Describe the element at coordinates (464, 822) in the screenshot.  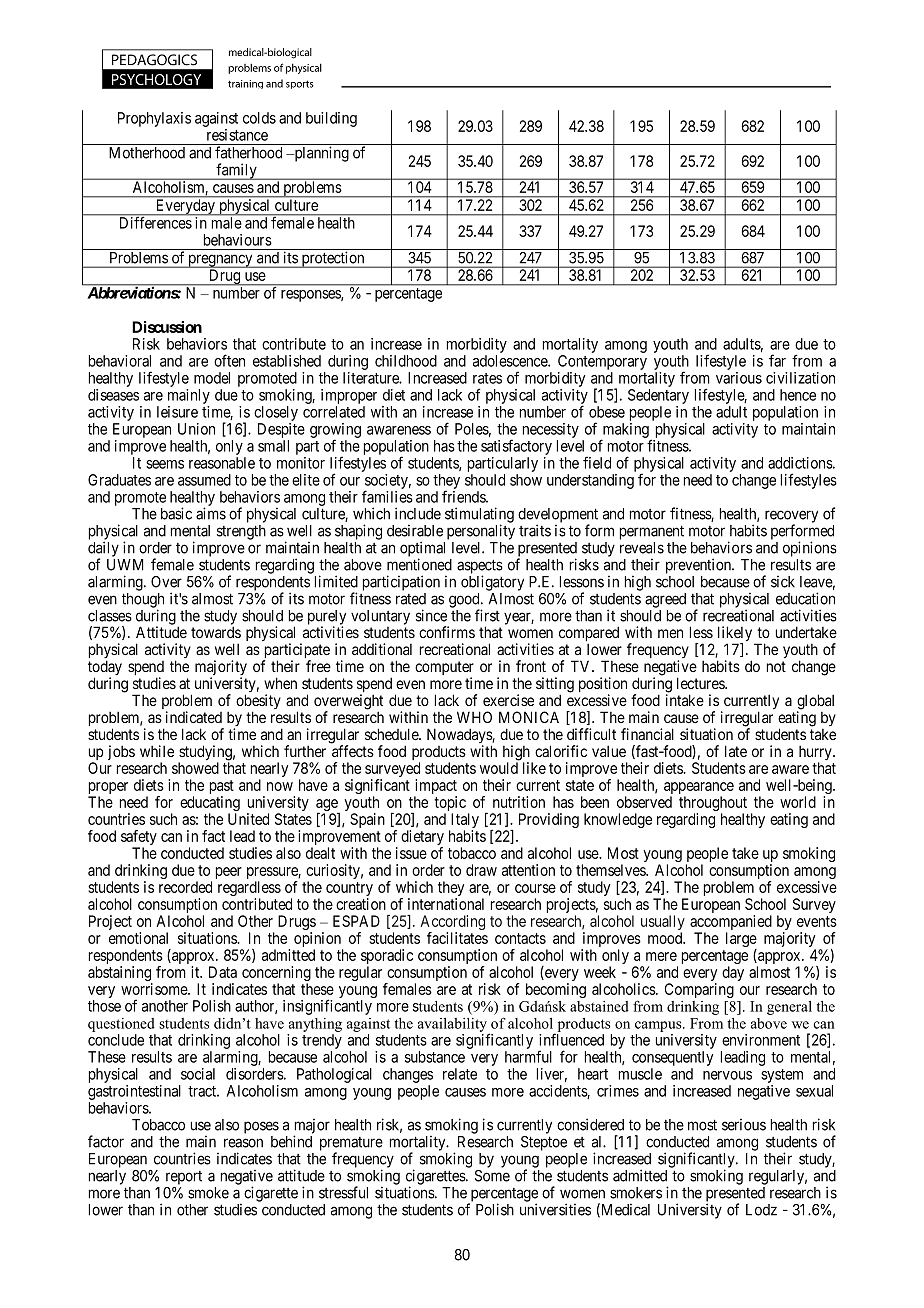
I see `Italy` at that location.
